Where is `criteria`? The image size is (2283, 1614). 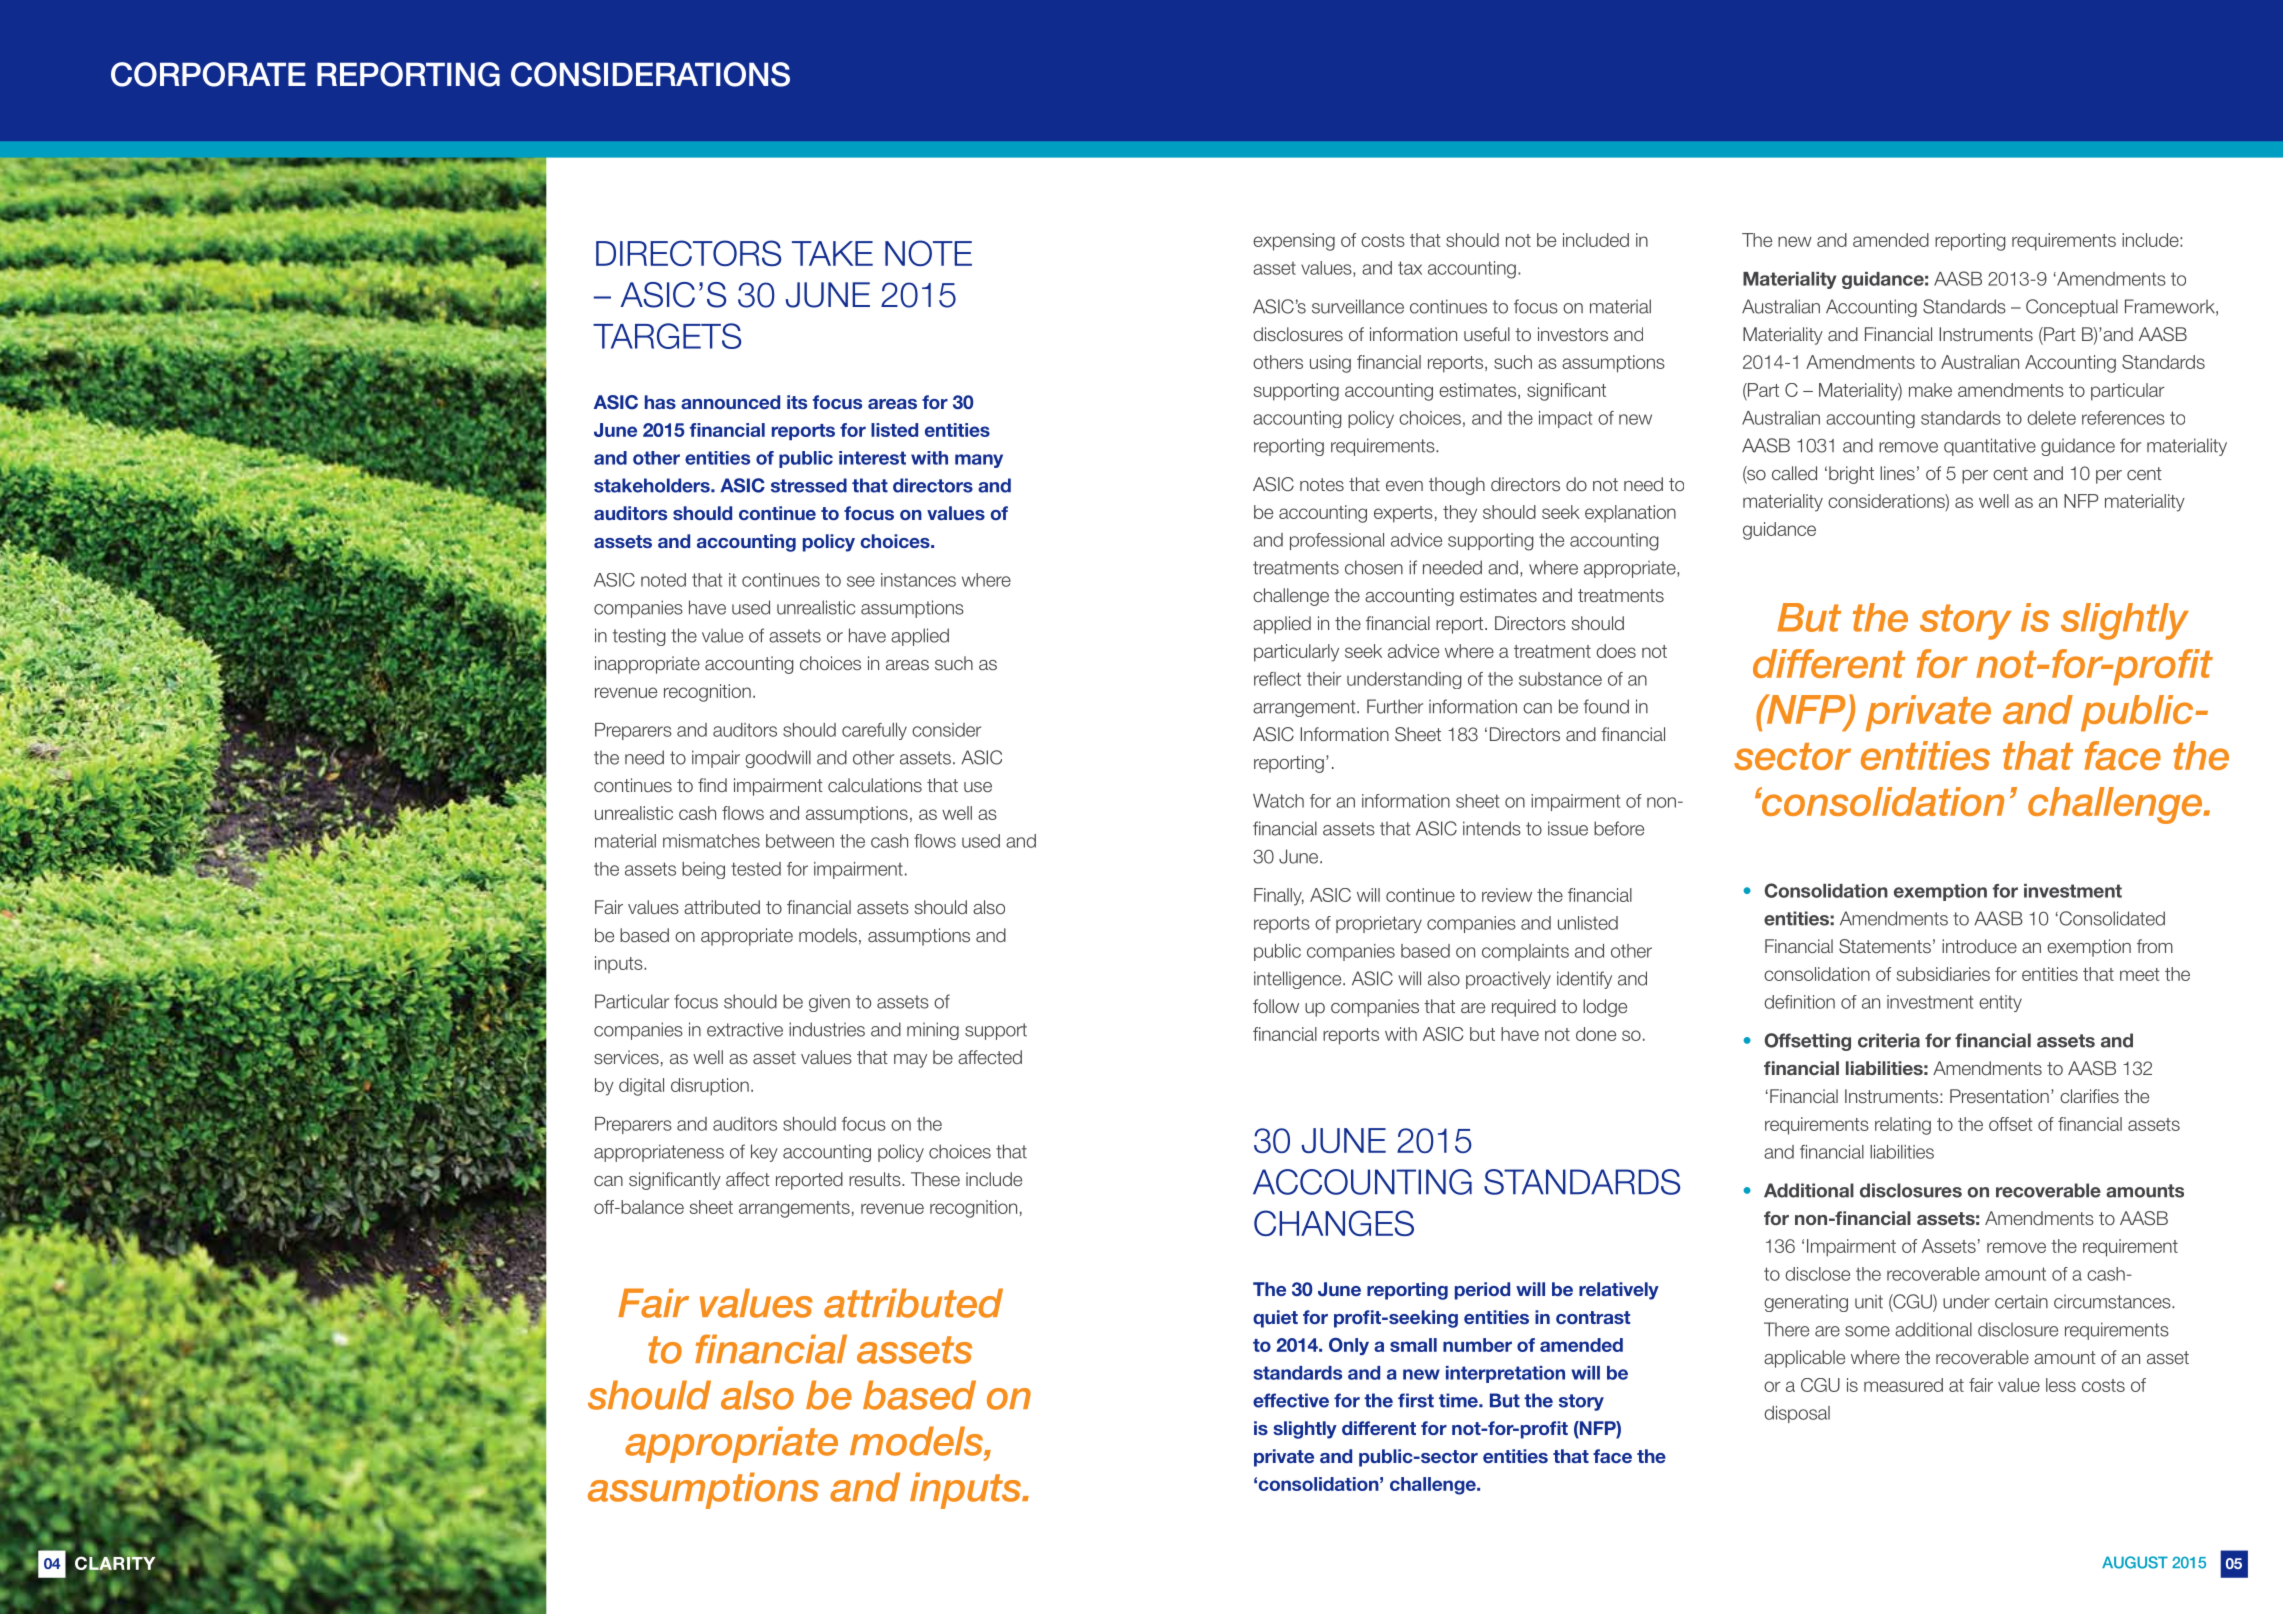 criteria is located at coordinates (1889, 1040).
